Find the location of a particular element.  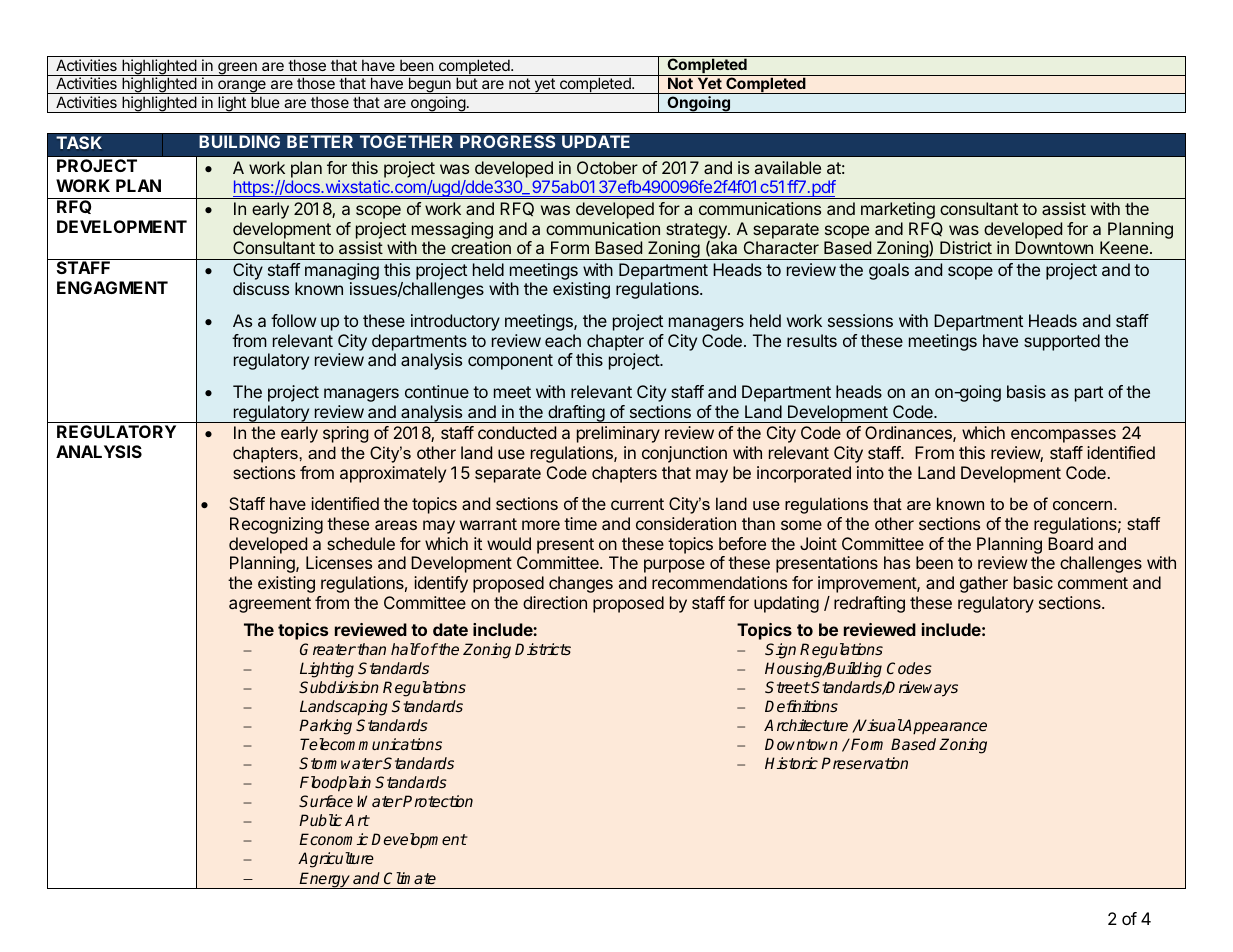

basis is located at coordinates (1026, 391).
